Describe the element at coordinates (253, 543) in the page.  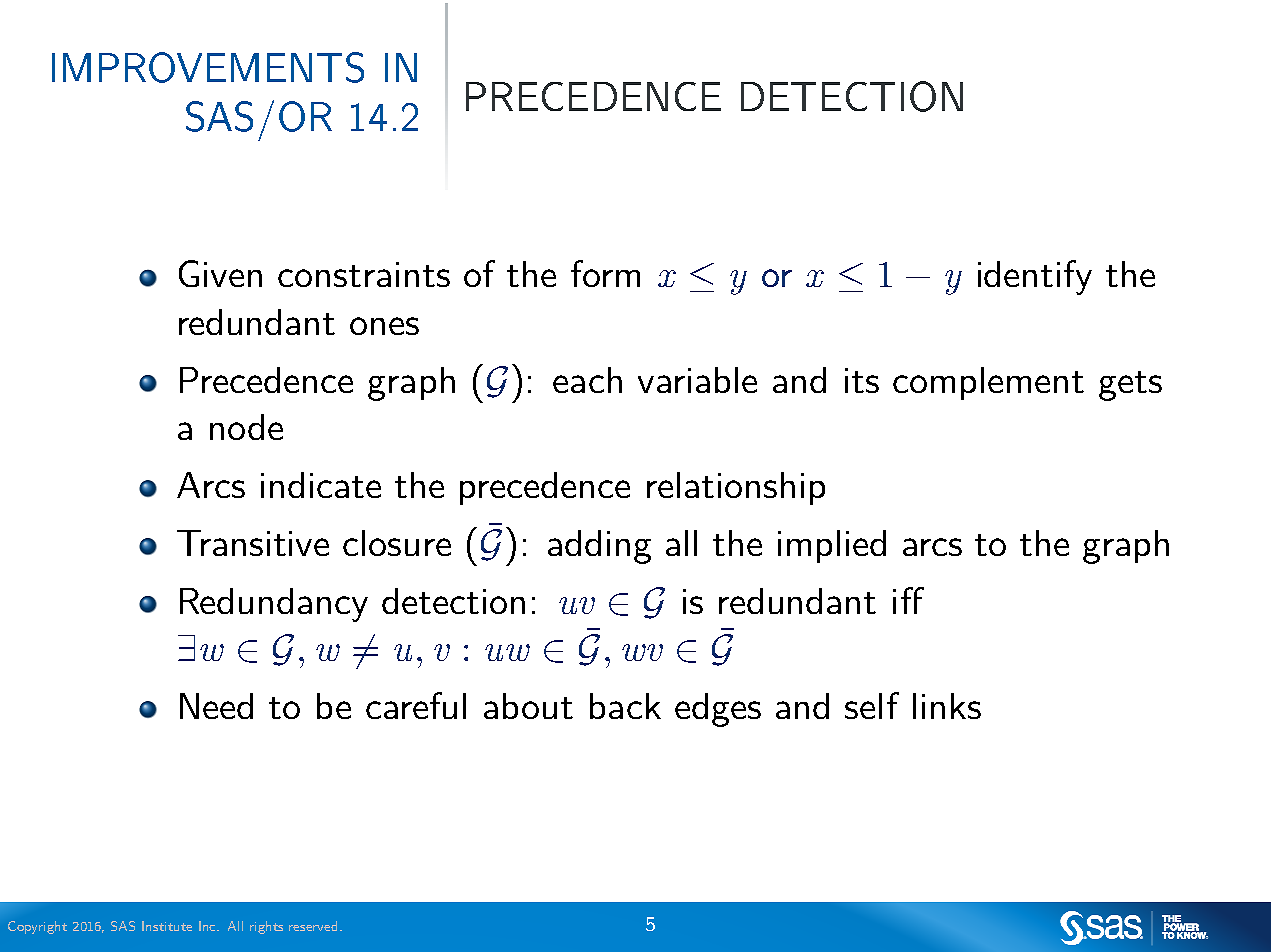
I see `Transitive` at that location.
